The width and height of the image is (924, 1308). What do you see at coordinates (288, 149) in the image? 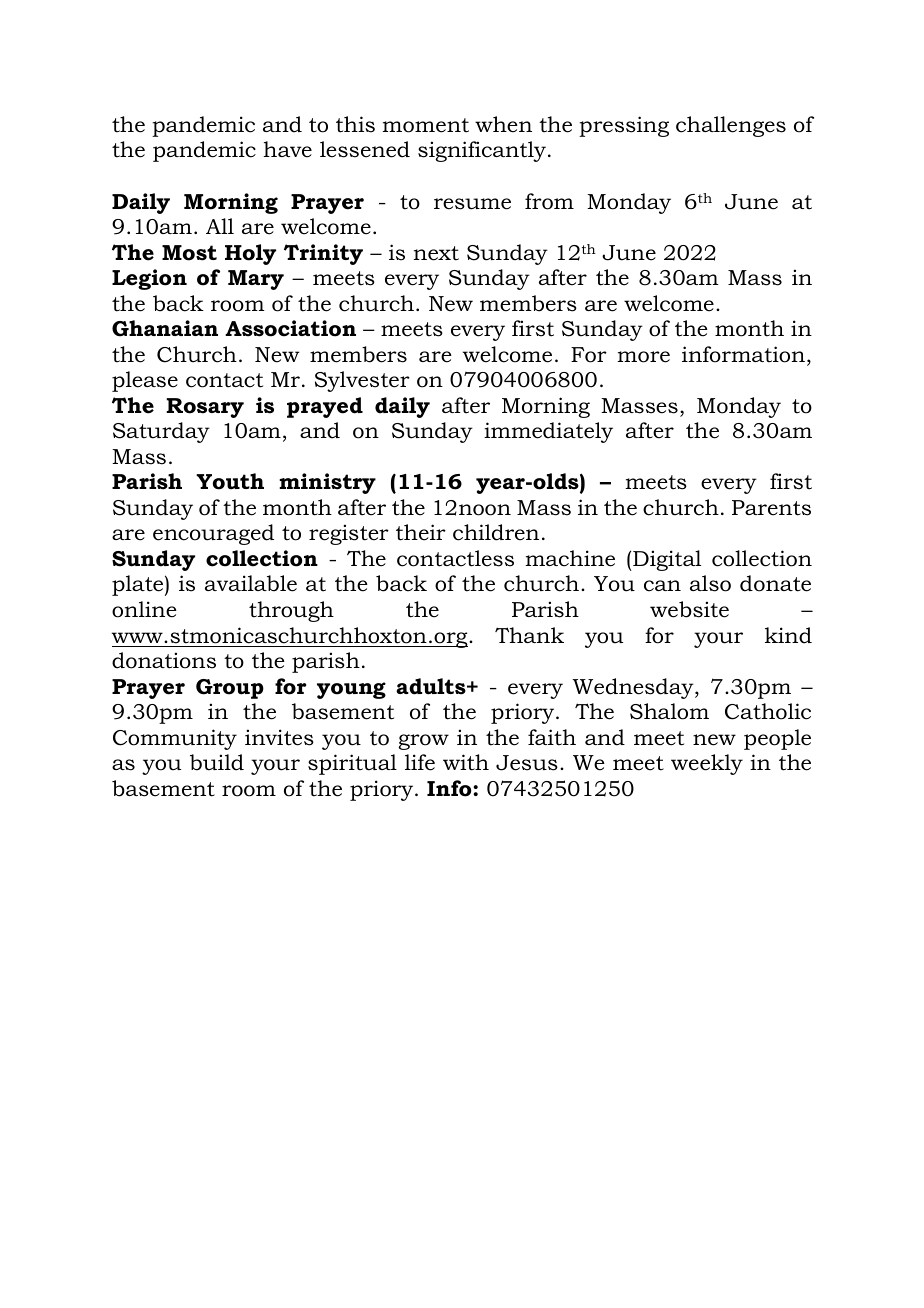
I see `have` at bounding box center [288, 149].
